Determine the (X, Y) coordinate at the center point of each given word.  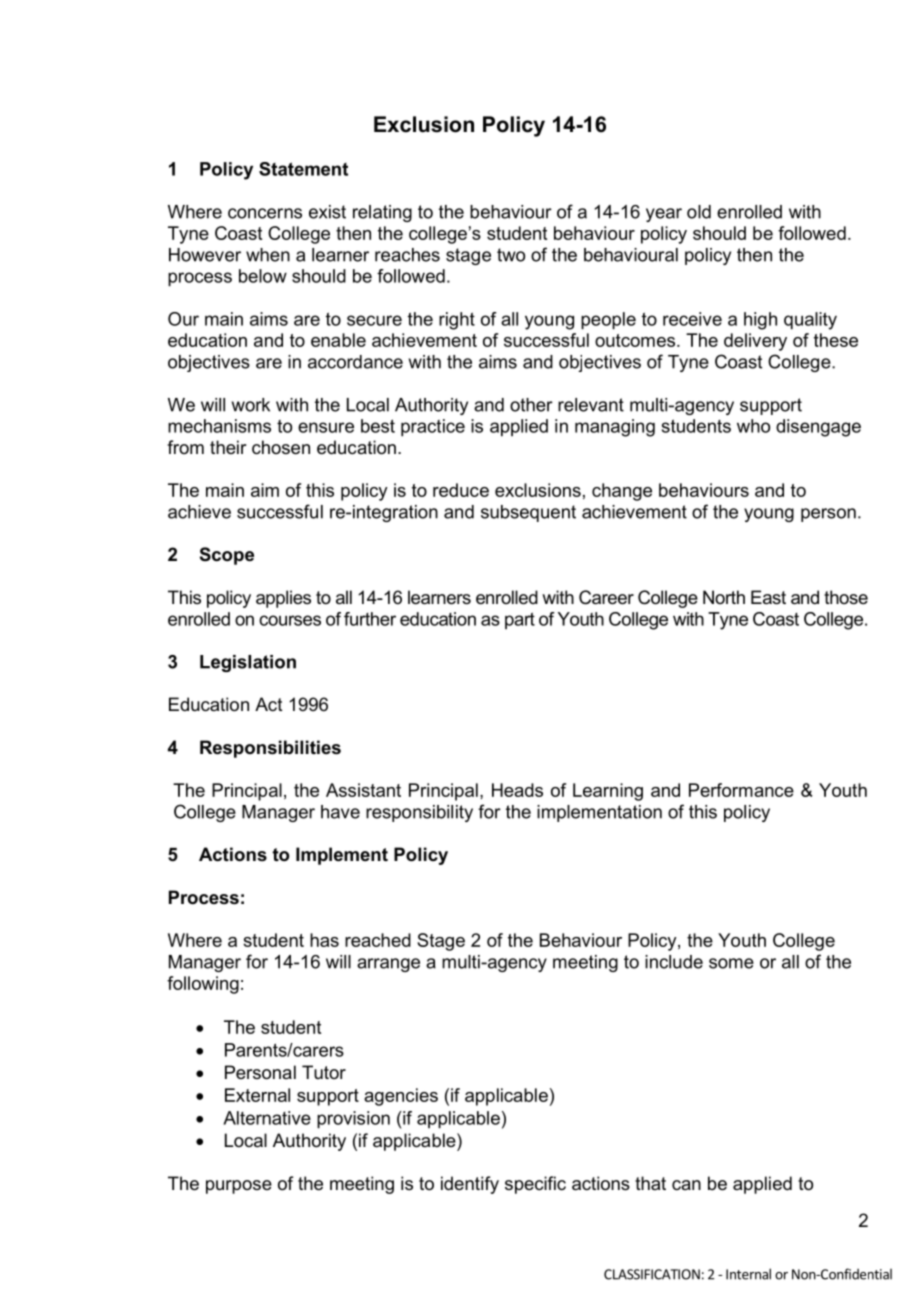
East (768, 597)
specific (535, 1185)
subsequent (528, 513)
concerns (265, 213)
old (699, 212)
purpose (239, 1187)
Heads (517, 790)
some (731, 963)
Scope (227, 556)
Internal (748, 1274)
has (324, 940)
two (511, 255)
